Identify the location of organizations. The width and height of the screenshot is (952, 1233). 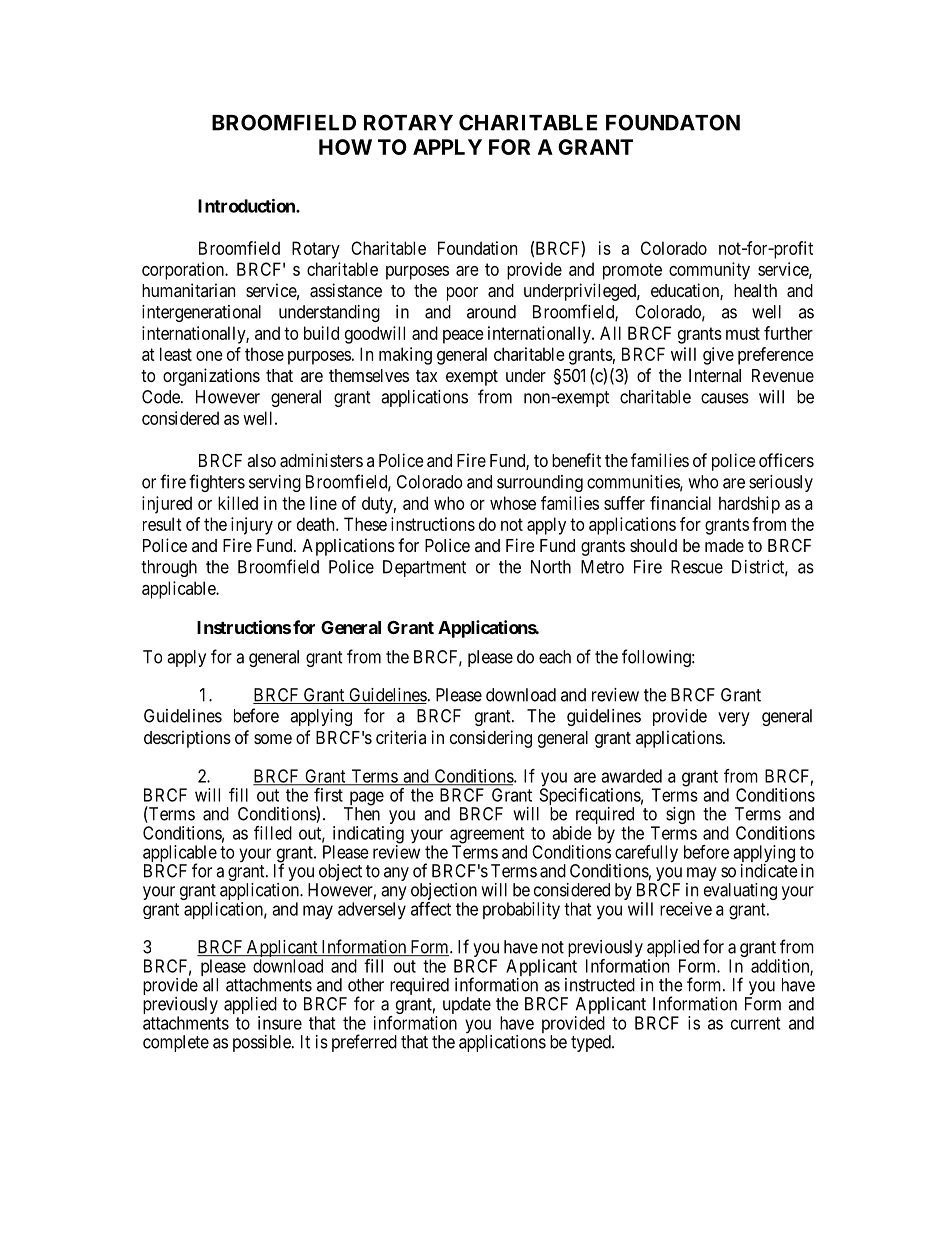
(211, 377).
